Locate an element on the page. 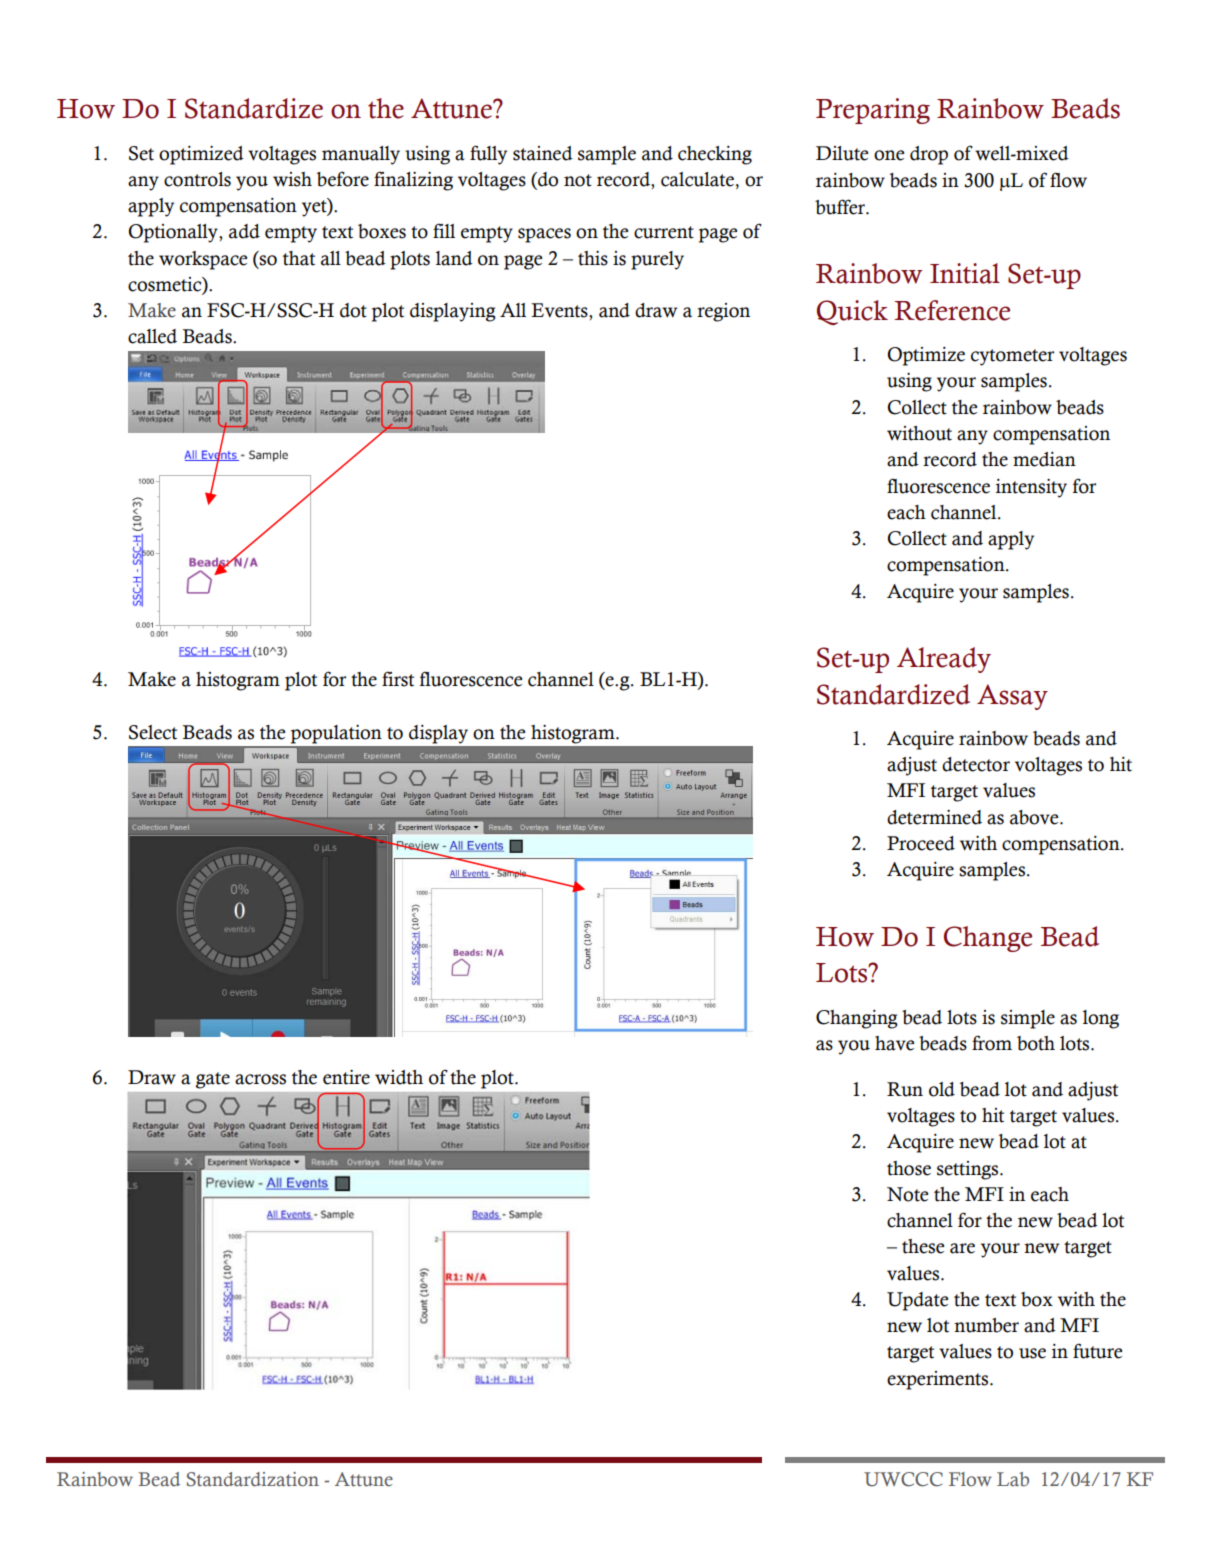 Image resolution: width=1211 pixels, height=1567 pixels. Already is located at coordinates (944, 660).
